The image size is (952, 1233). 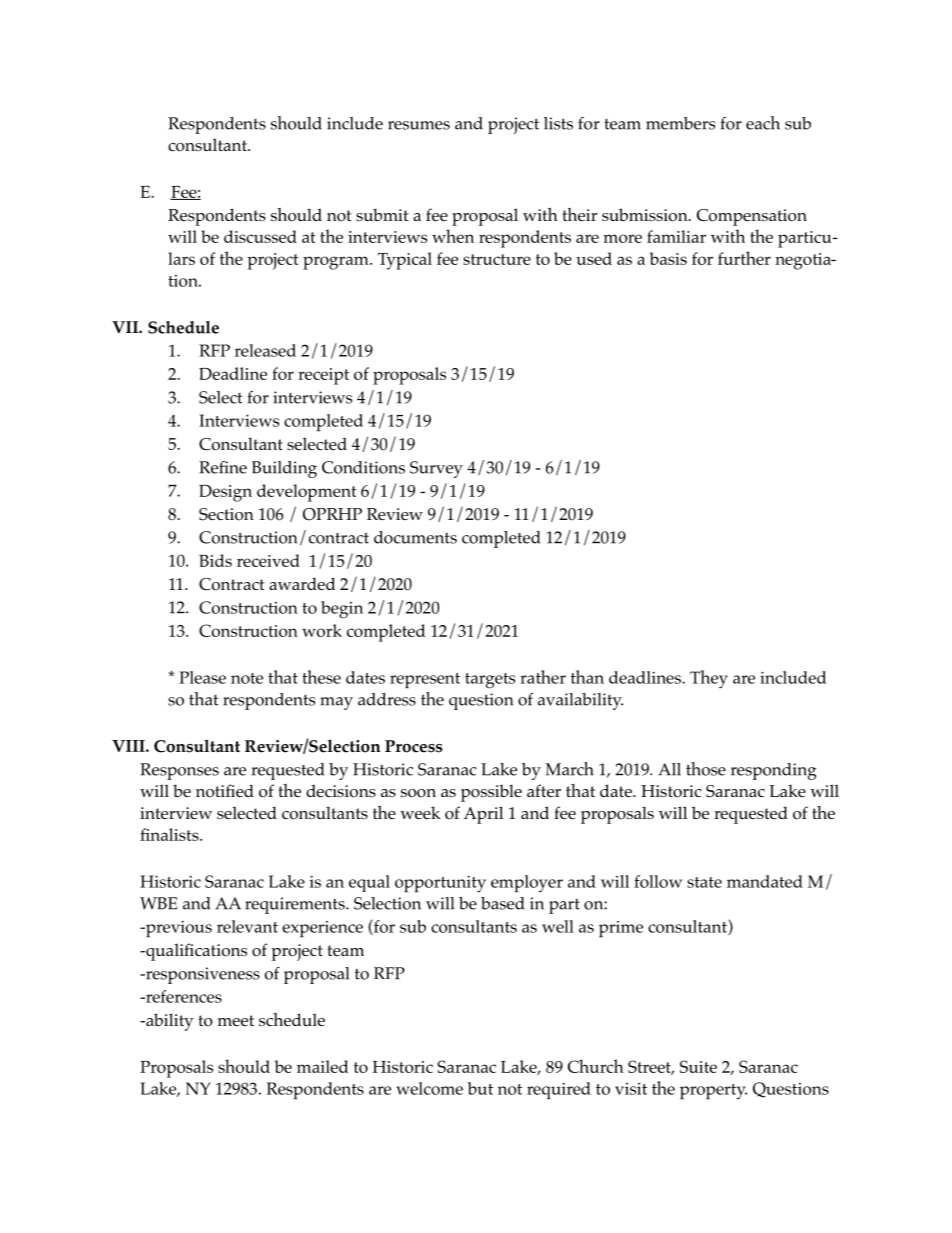 I want to click on meet, so click(x=235, y=1020).
